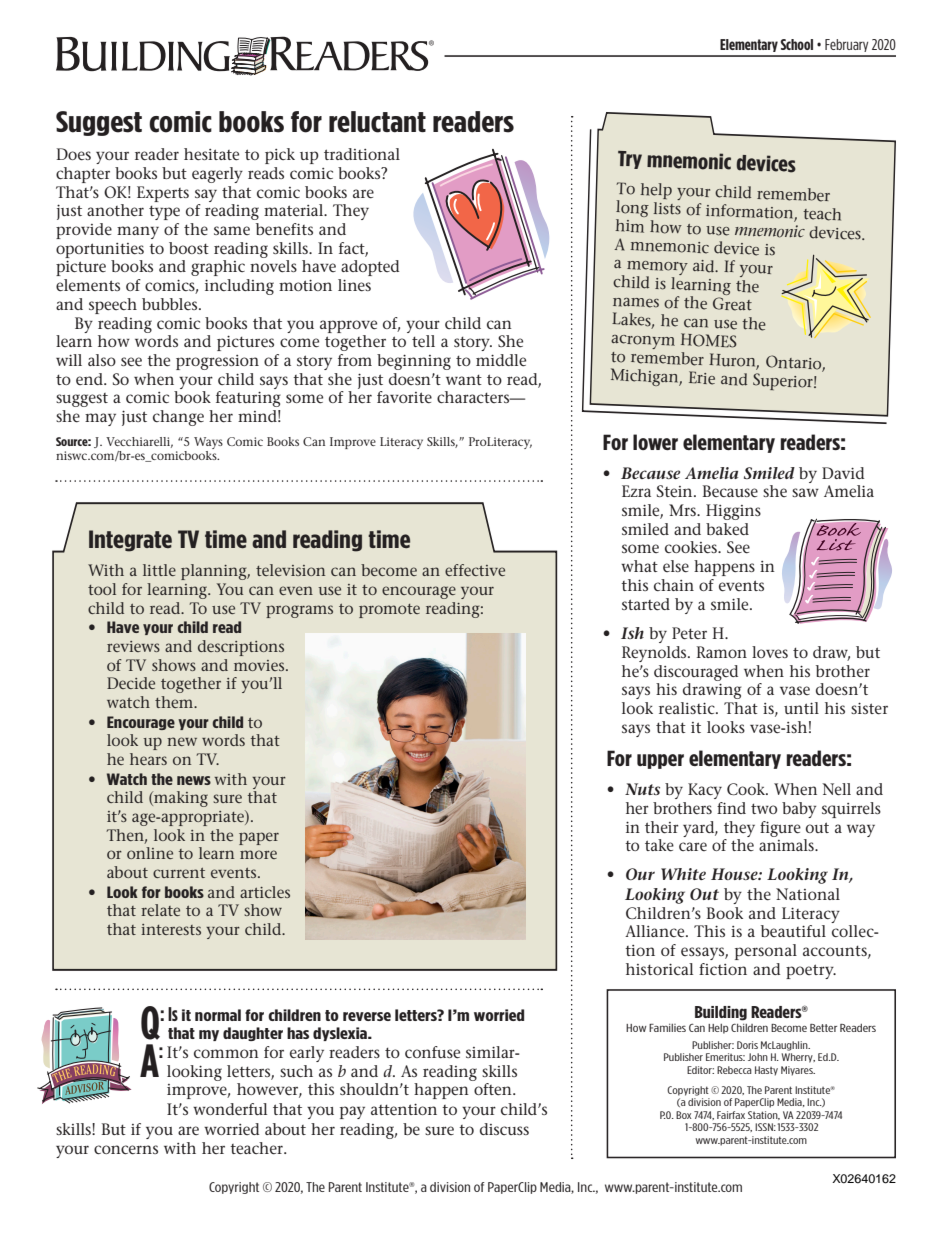  I want to click on concerns, so click(126, 1150).
